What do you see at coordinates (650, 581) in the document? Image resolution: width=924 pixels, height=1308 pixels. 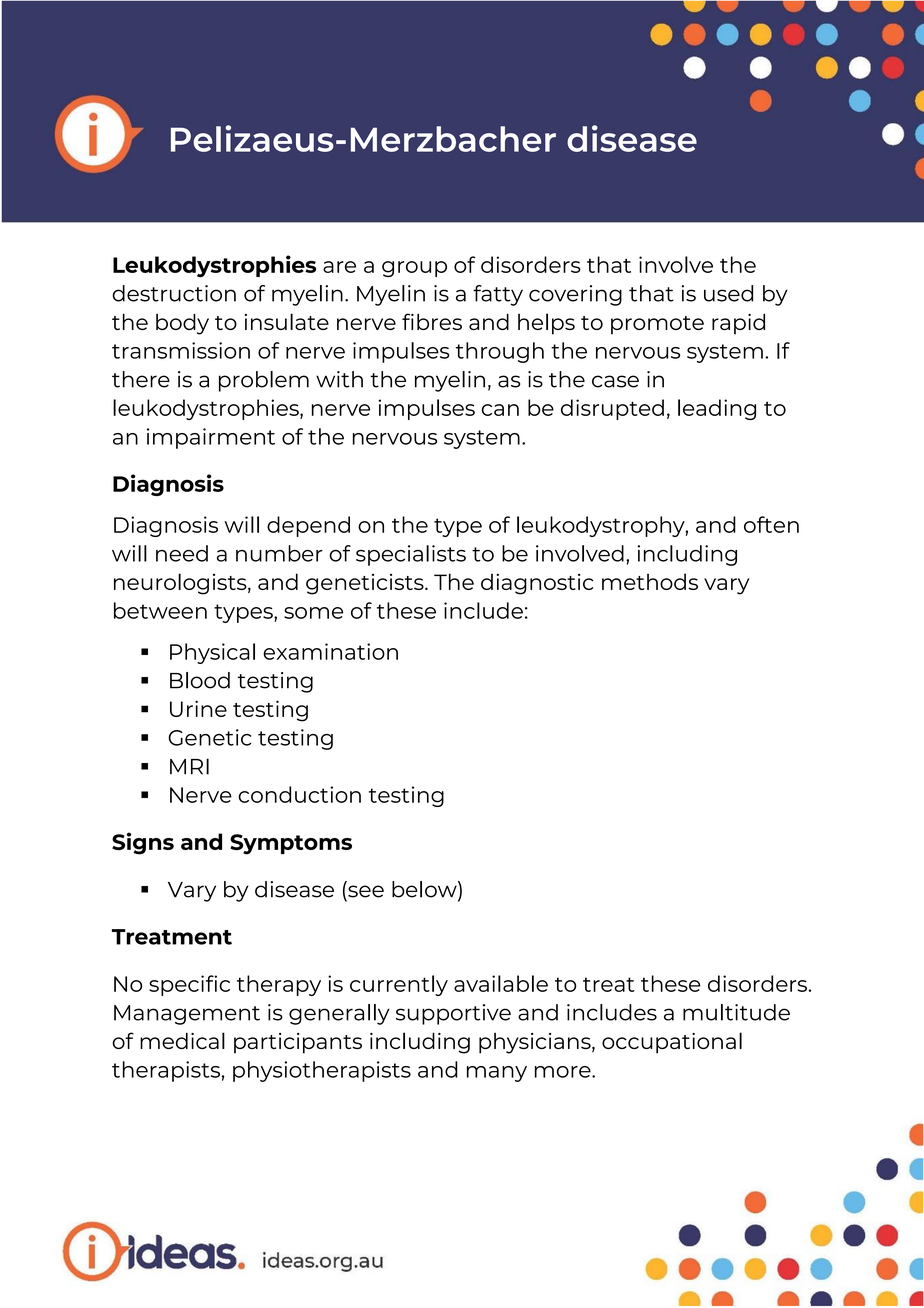 I see `methods` at bounding box center [650, 581].
